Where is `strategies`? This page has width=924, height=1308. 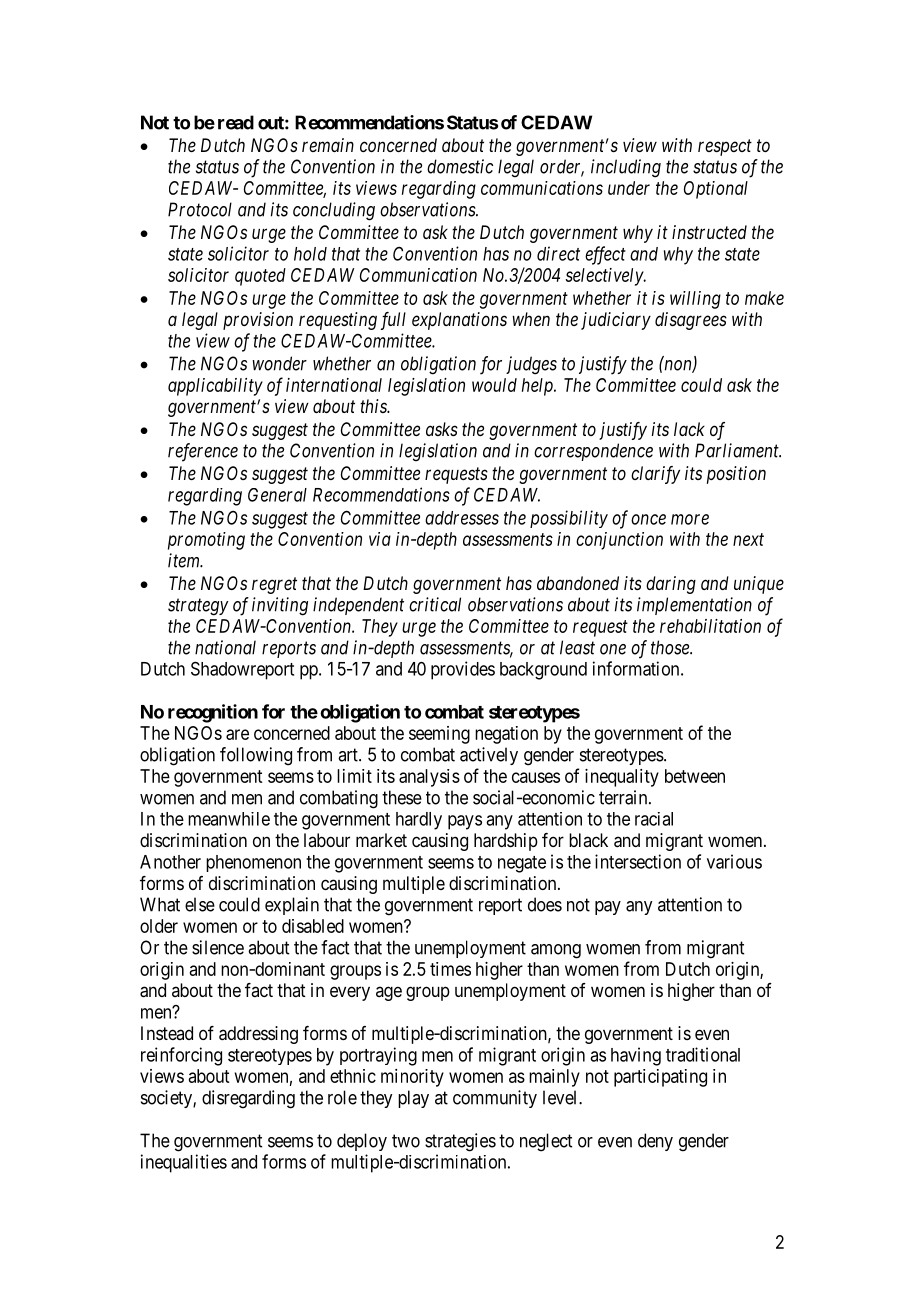 strategies is located at coordinates (460, 1142).
